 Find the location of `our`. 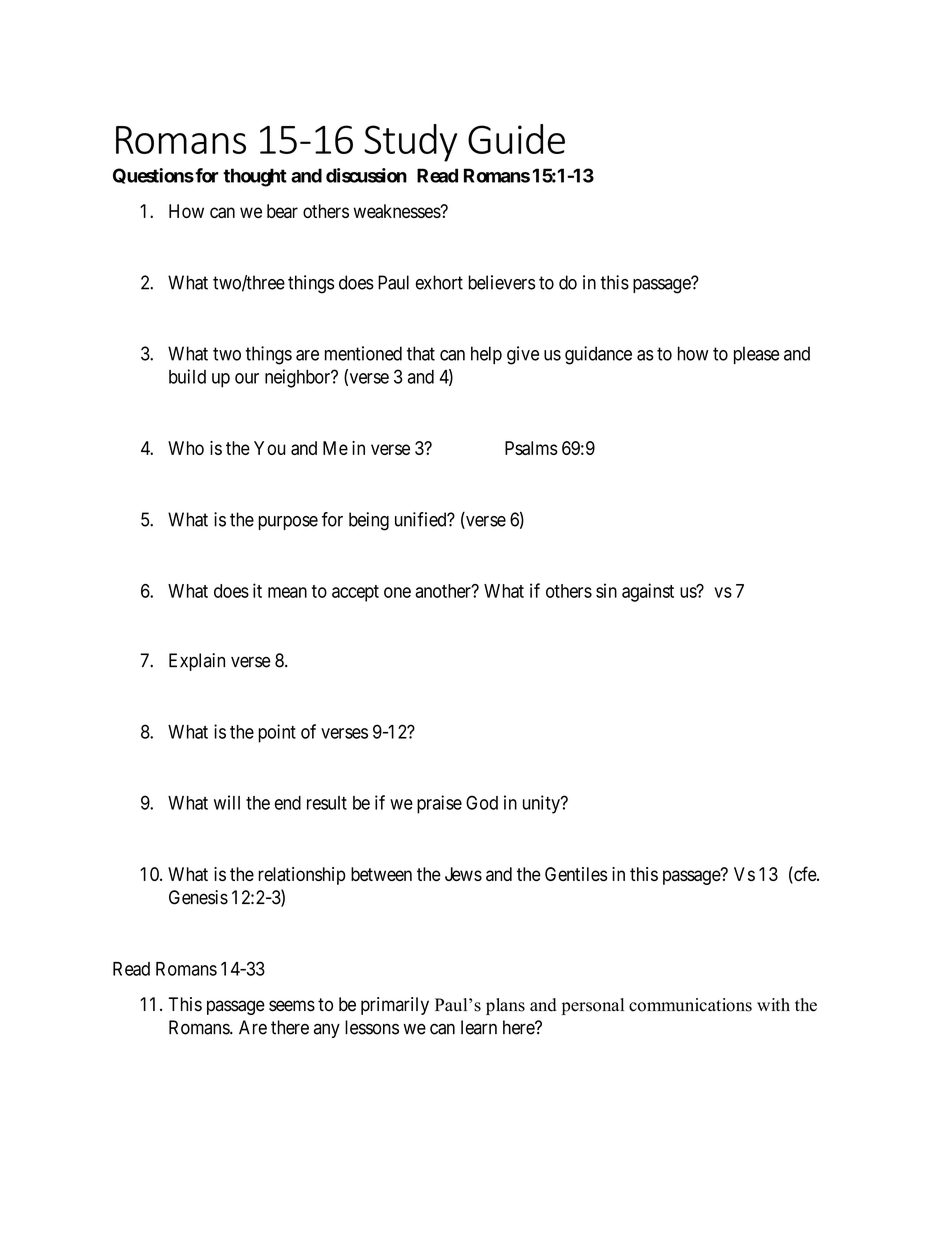

our is located at coordinates (247, 378).
